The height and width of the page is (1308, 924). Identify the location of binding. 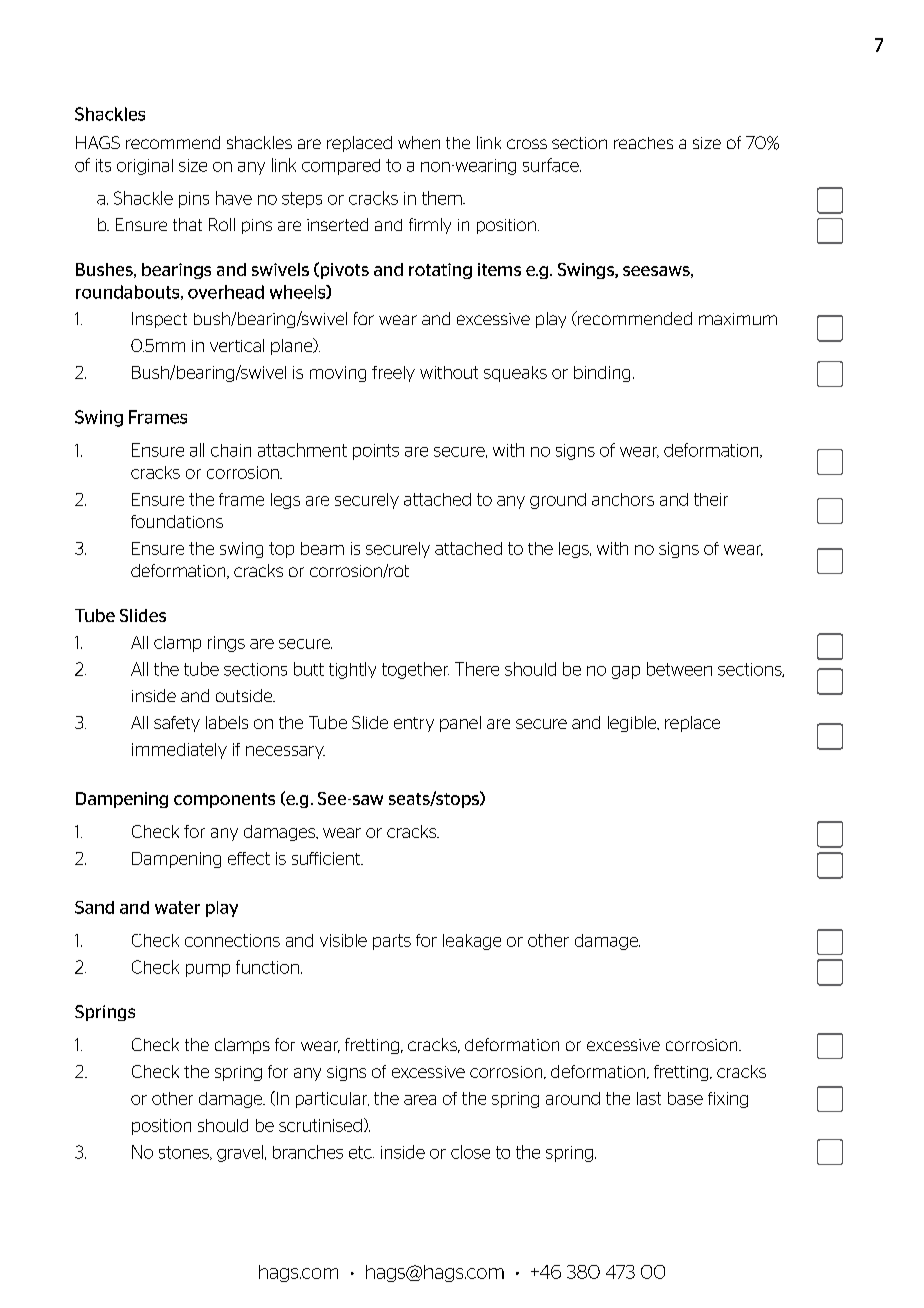
(602, 374).
